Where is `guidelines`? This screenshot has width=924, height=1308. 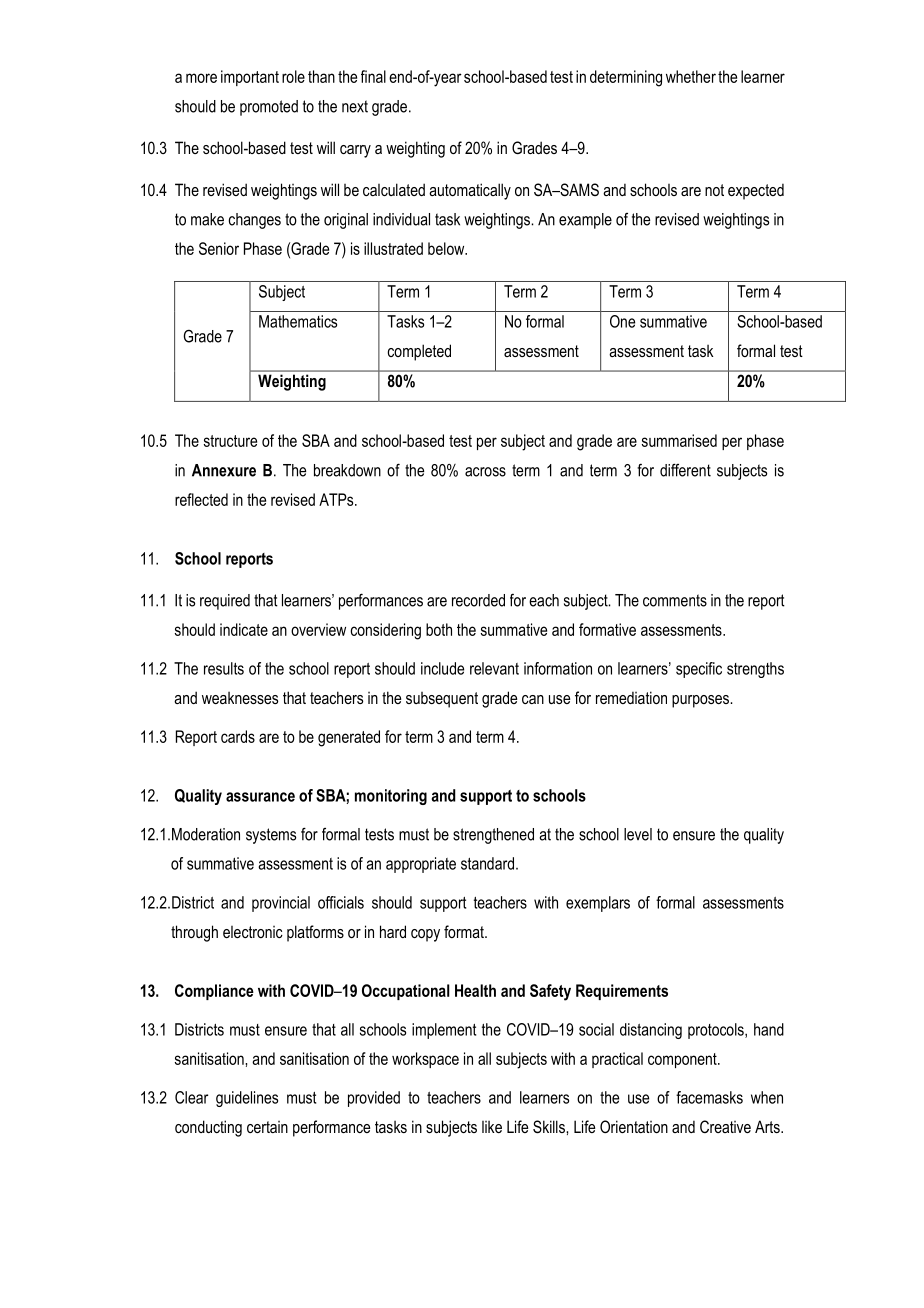 guidelines is located at coordinates (247, 1099).
